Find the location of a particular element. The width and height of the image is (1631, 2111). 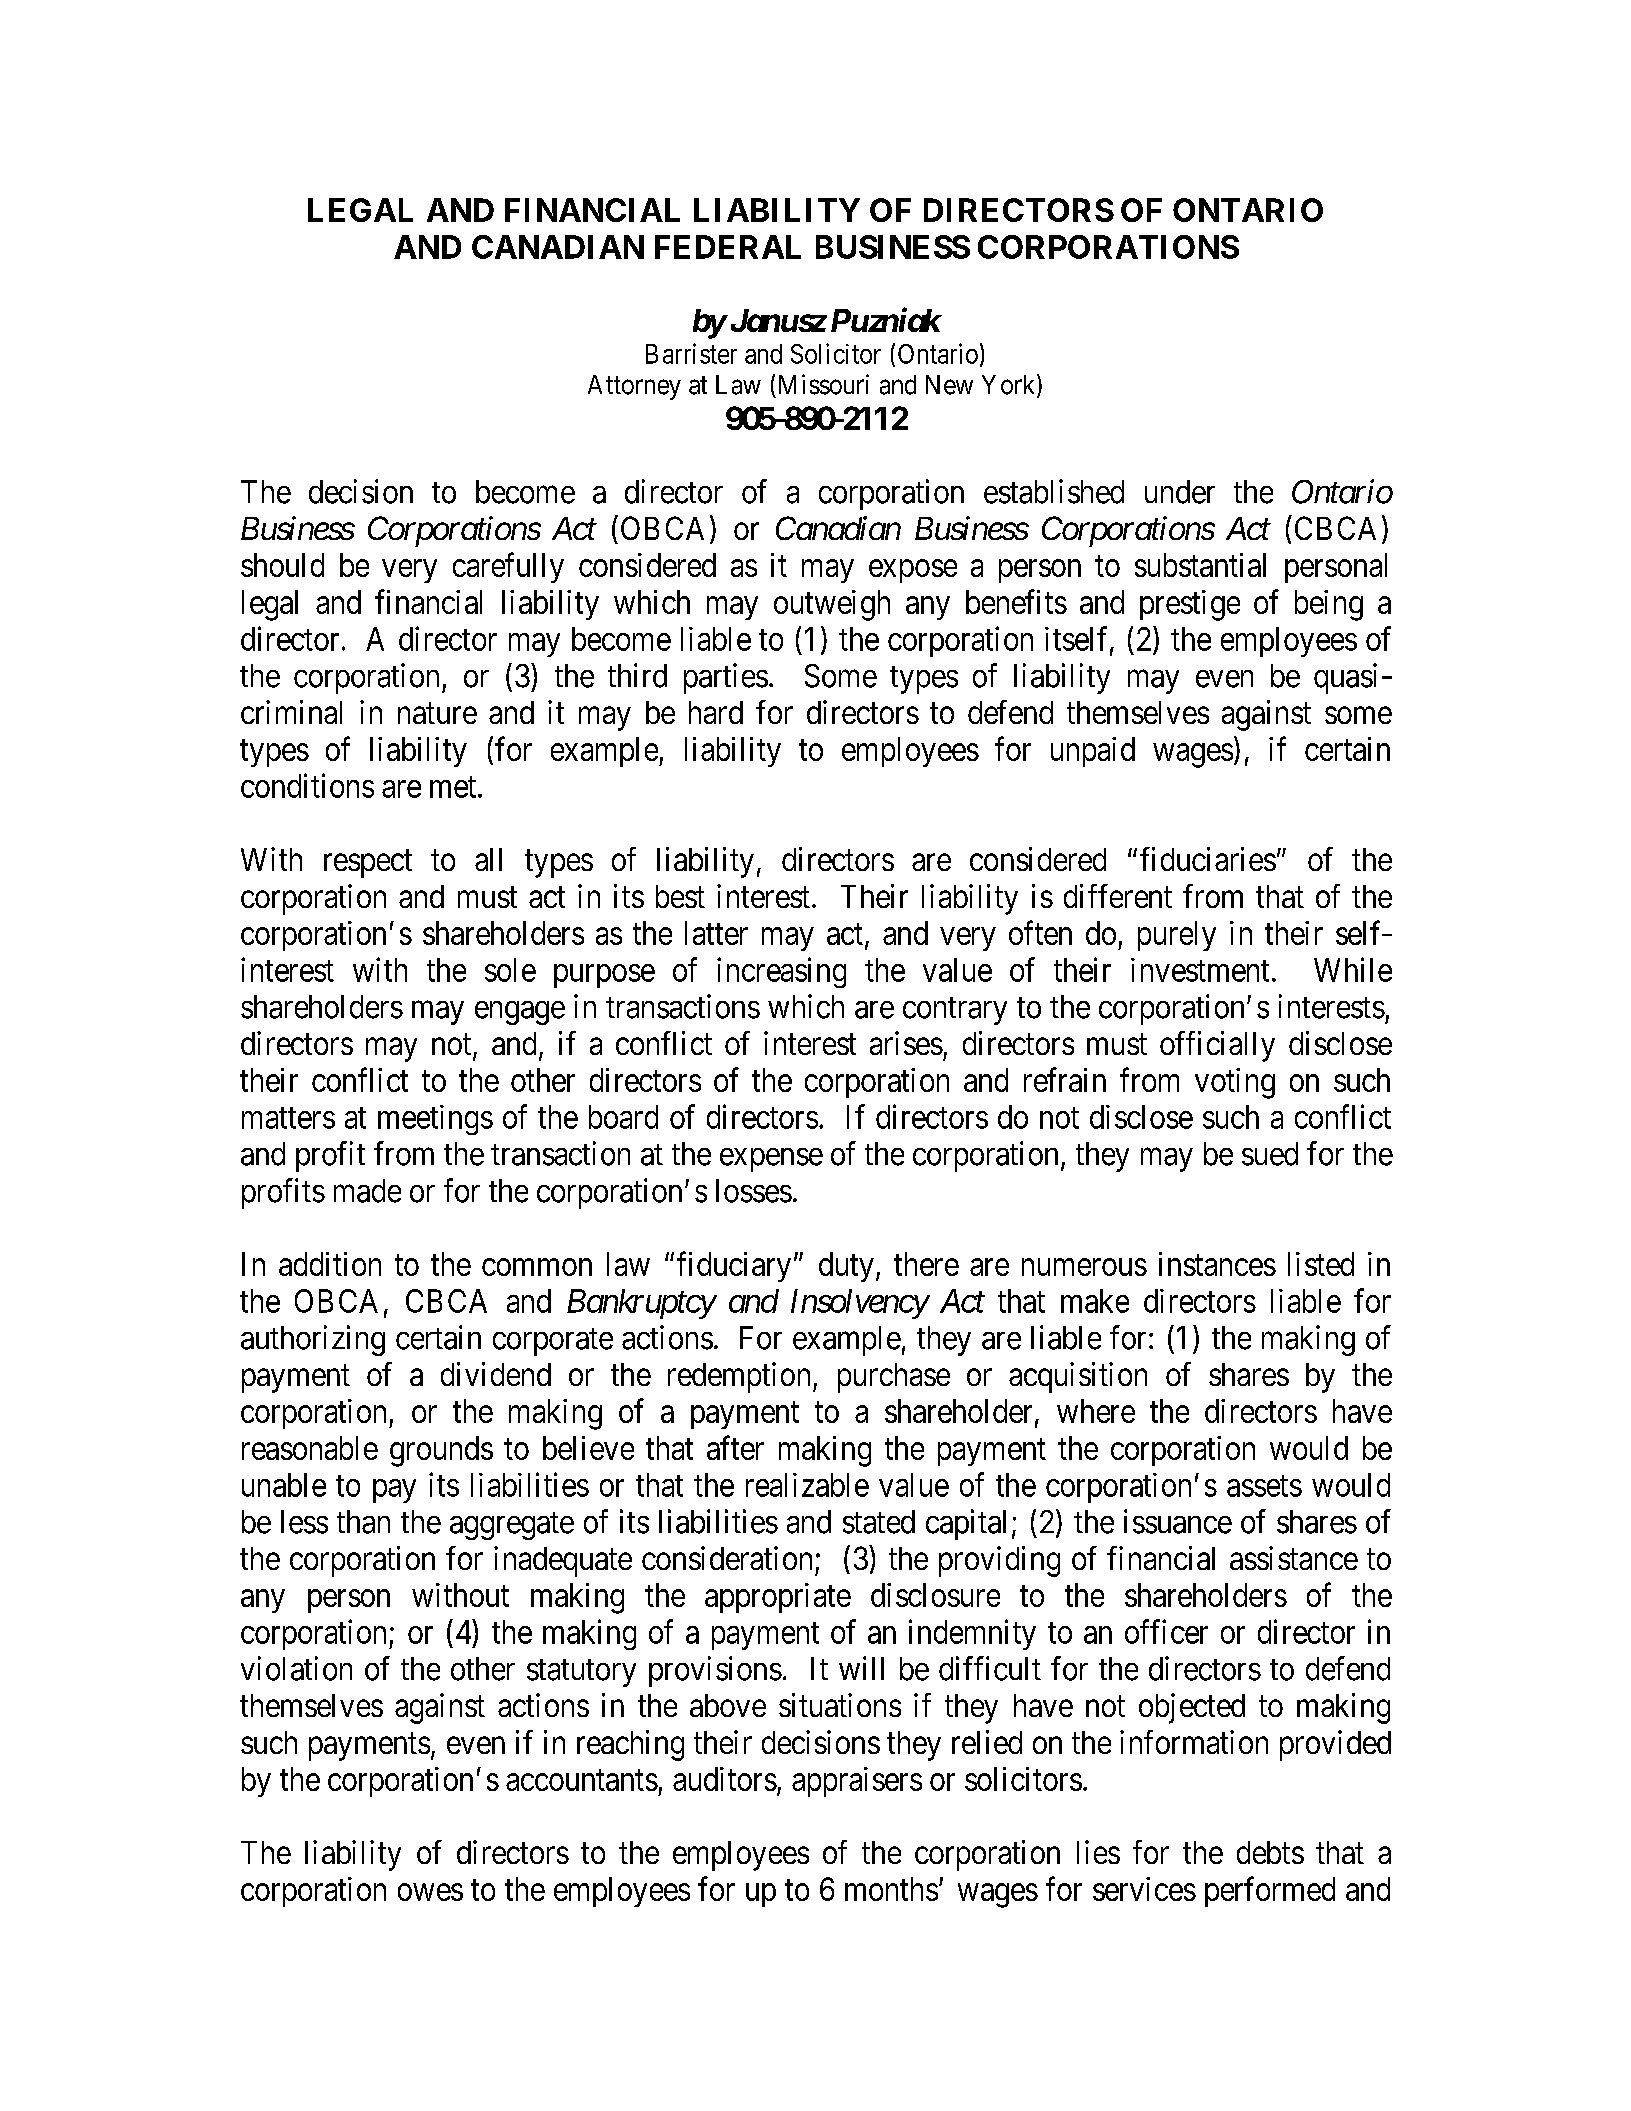

nature is located at coordinates (437, 713).
